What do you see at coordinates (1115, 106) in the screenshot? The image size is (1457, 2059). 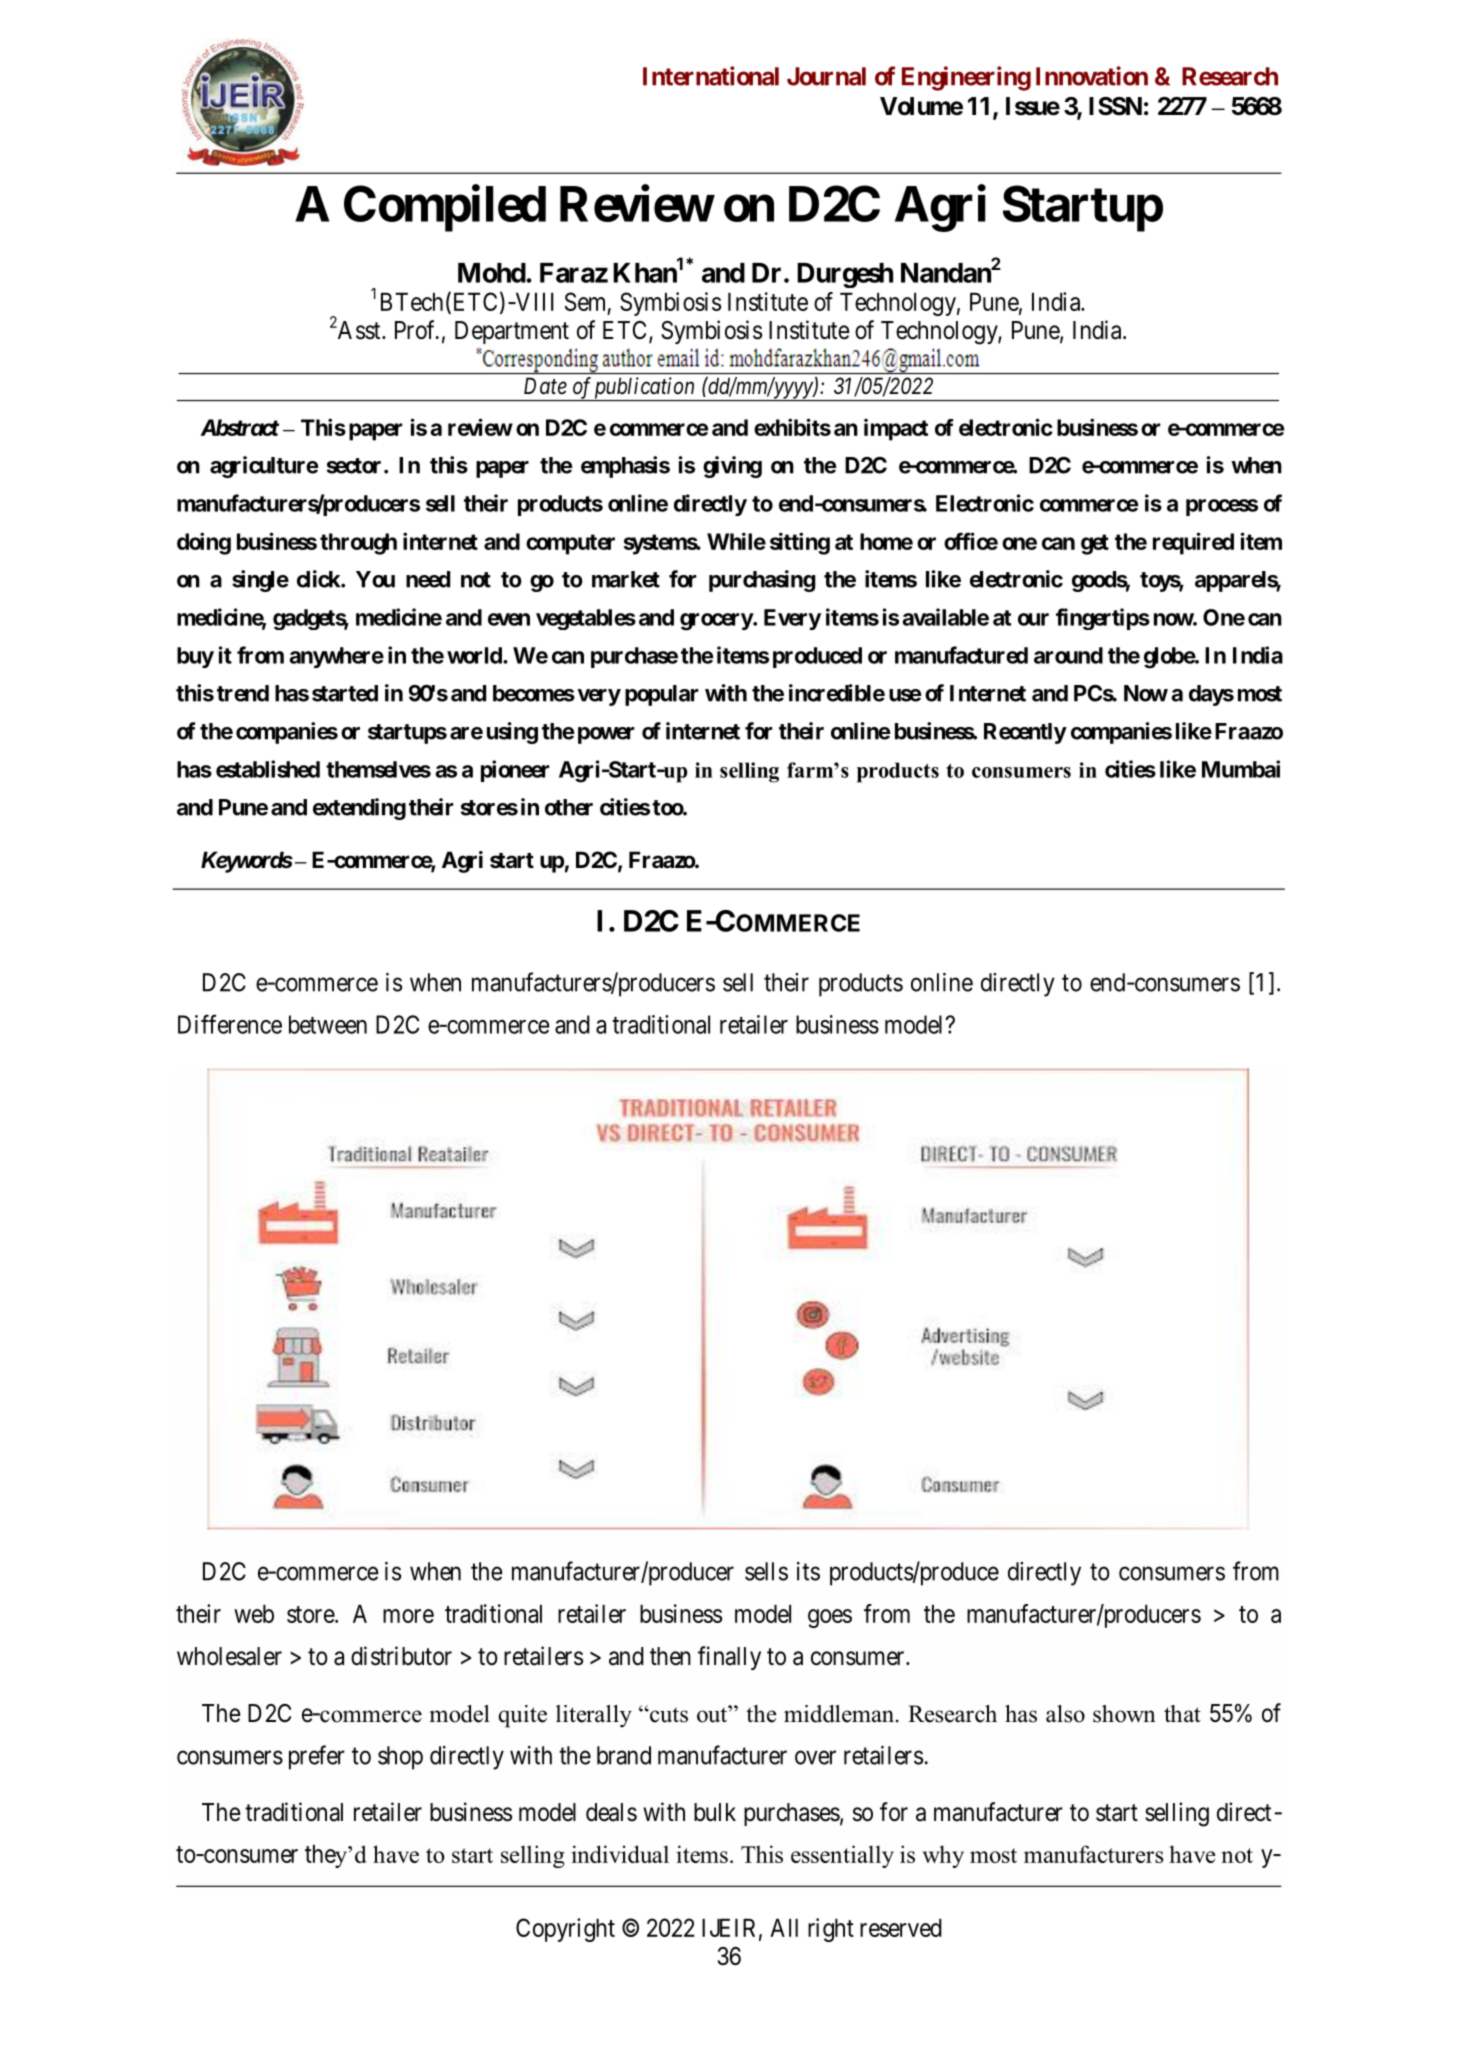 I see `ISSN` at bounding box center [1115, 106].
